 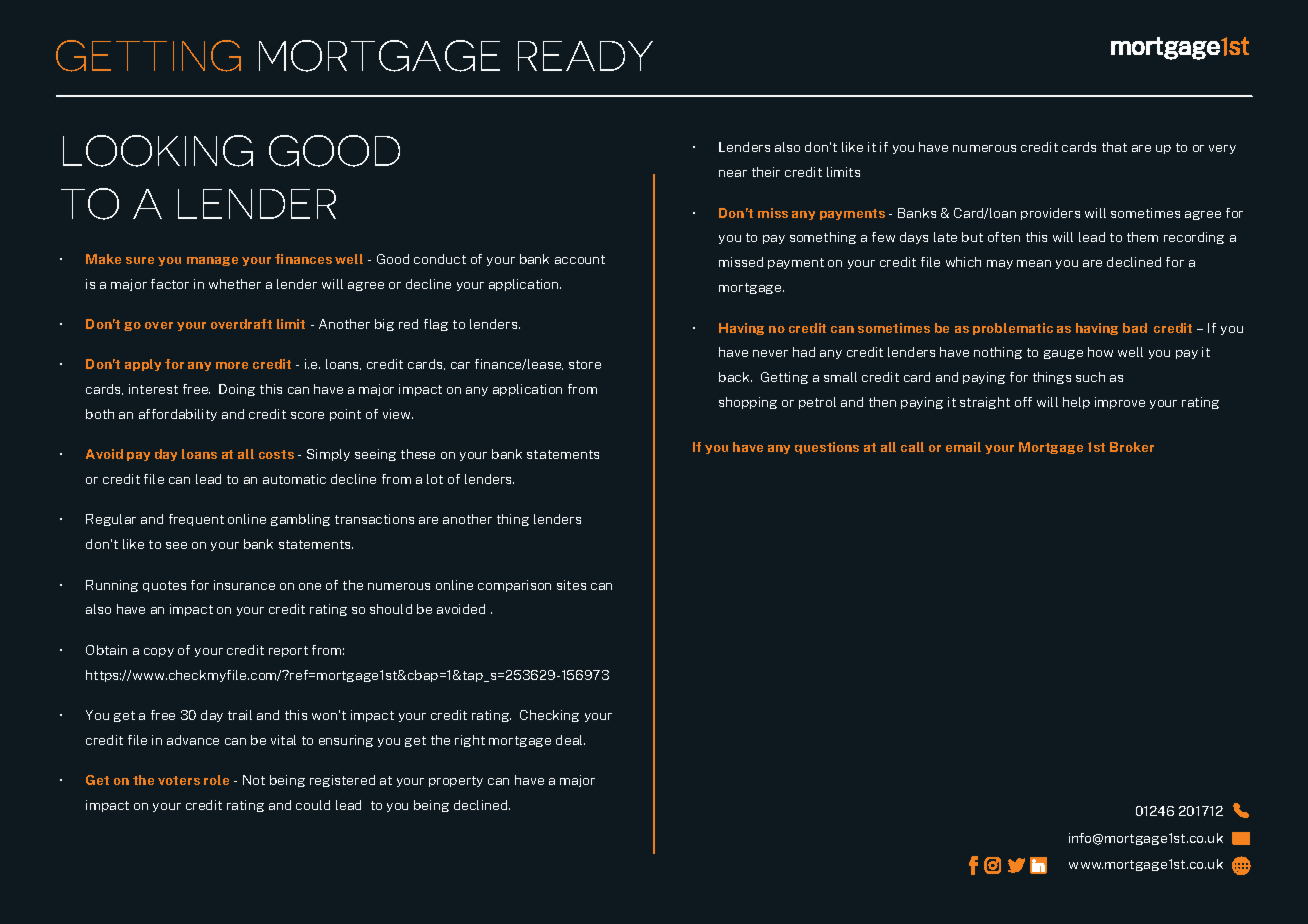 What do you see at coordinates (216, 780) in the screenshot?
I see `role` at bounding box center [216, 780].
